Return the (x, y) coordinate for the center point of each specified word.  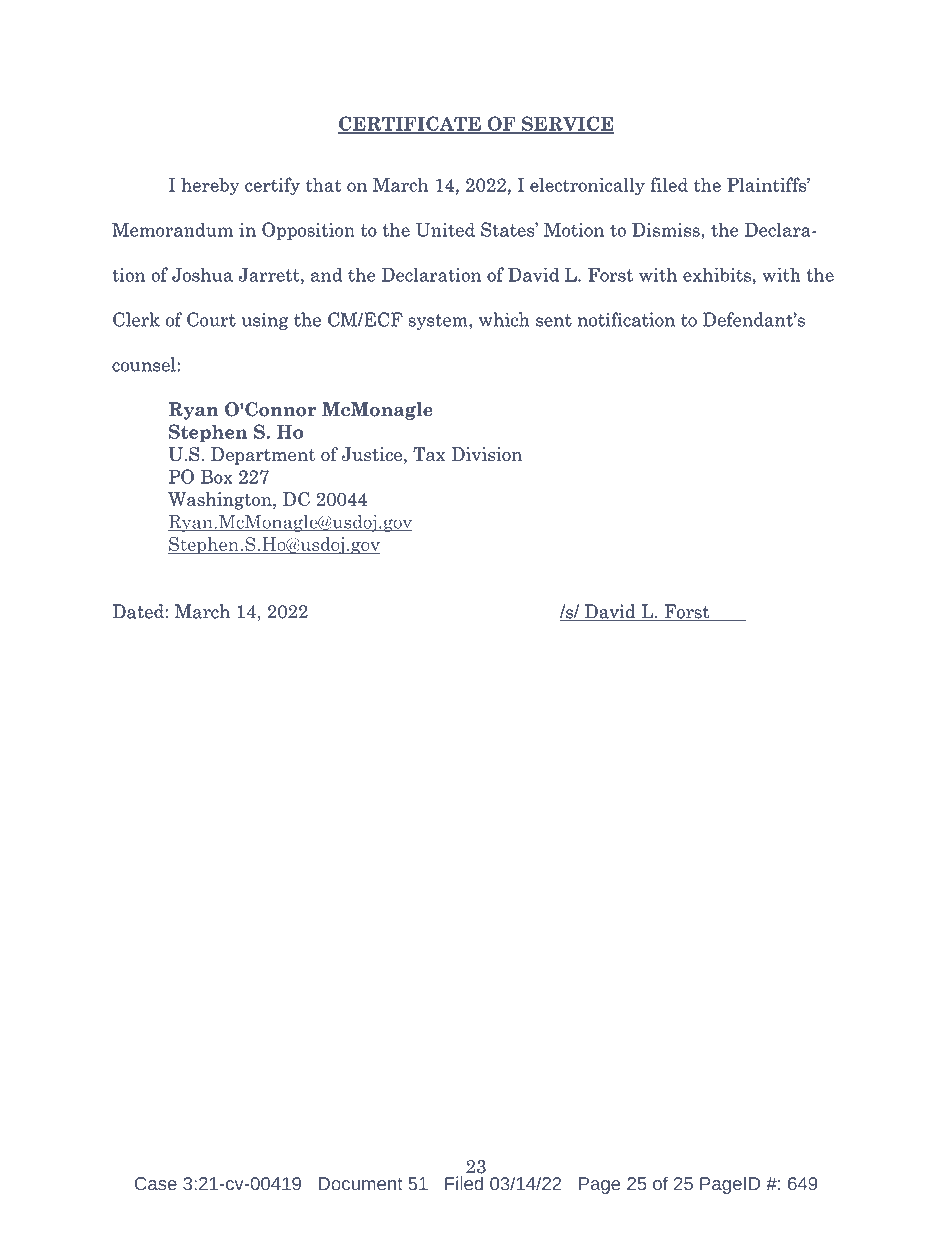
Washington (221, 501)
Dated (139, 611)
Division (486, 454)
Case (156, 1184)
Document (361, 1184)
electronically (587, 186)
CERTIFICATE (410, 124)
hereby (210, 186)
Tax (429, 454)
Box (217, 476)
